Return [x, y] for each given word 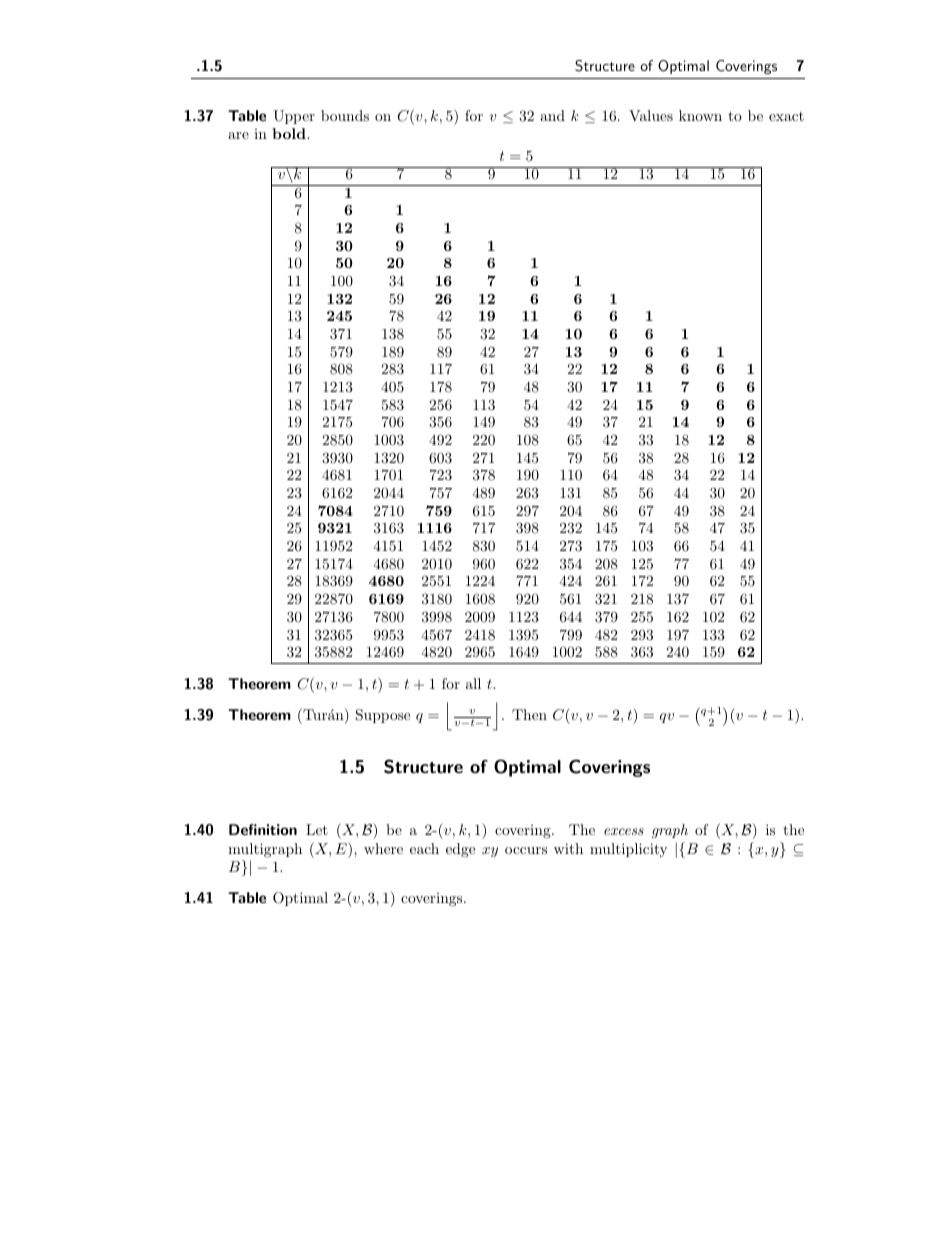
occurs [526, 850]
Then [529, 714]
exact [786, 116]
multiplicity [628, 850]
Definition [263, 829]
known [700, 115]
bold [290, 133]
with [568, 848]
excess [624, 831]
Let [317, 829]
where [383, 848]
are [238, 135]
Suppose [383, 716]
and [552, 115]
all [473, 683]
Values [651, 115]
